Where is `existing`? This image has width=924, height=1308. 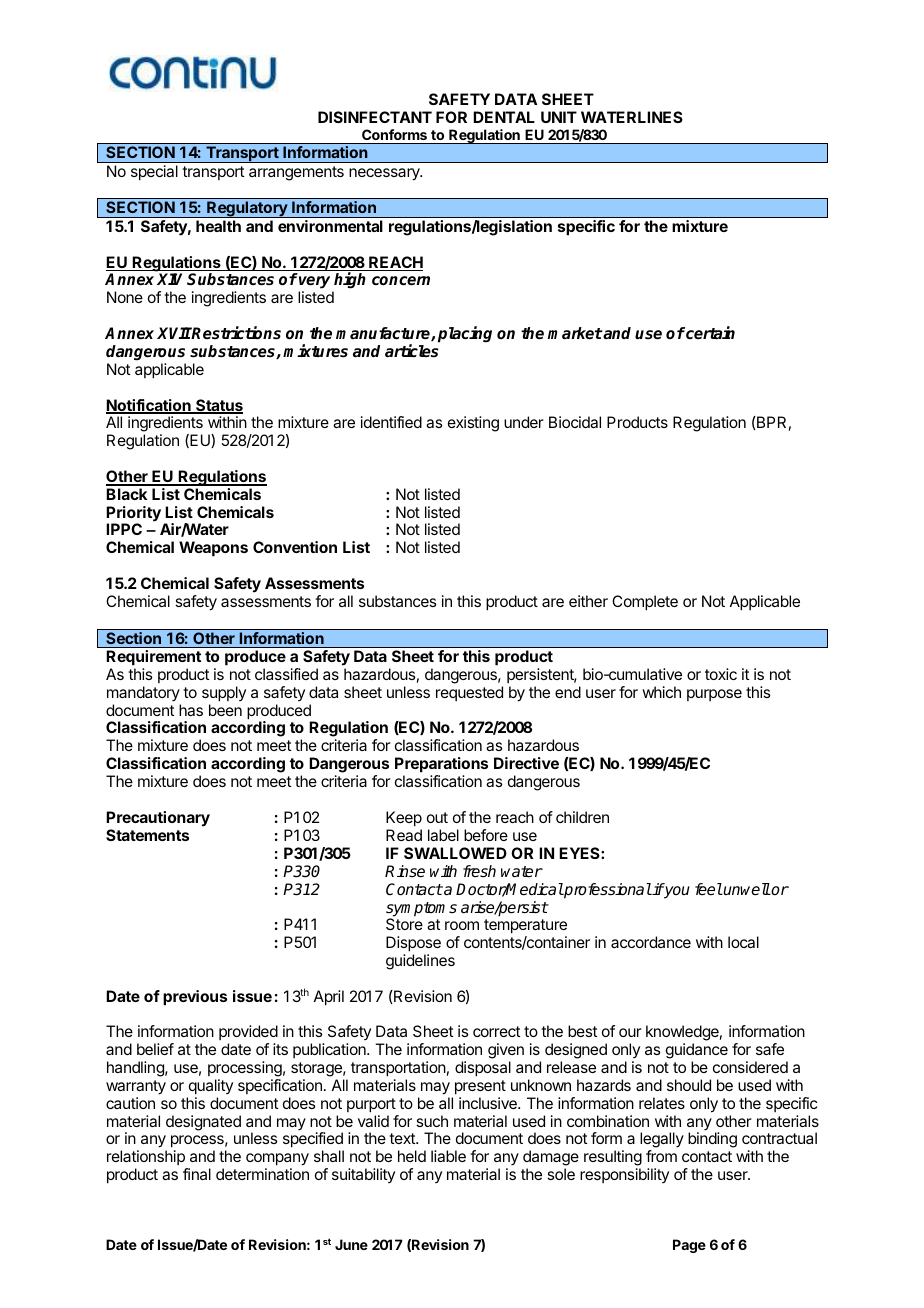 existing is located at coordinates (473, 424).
